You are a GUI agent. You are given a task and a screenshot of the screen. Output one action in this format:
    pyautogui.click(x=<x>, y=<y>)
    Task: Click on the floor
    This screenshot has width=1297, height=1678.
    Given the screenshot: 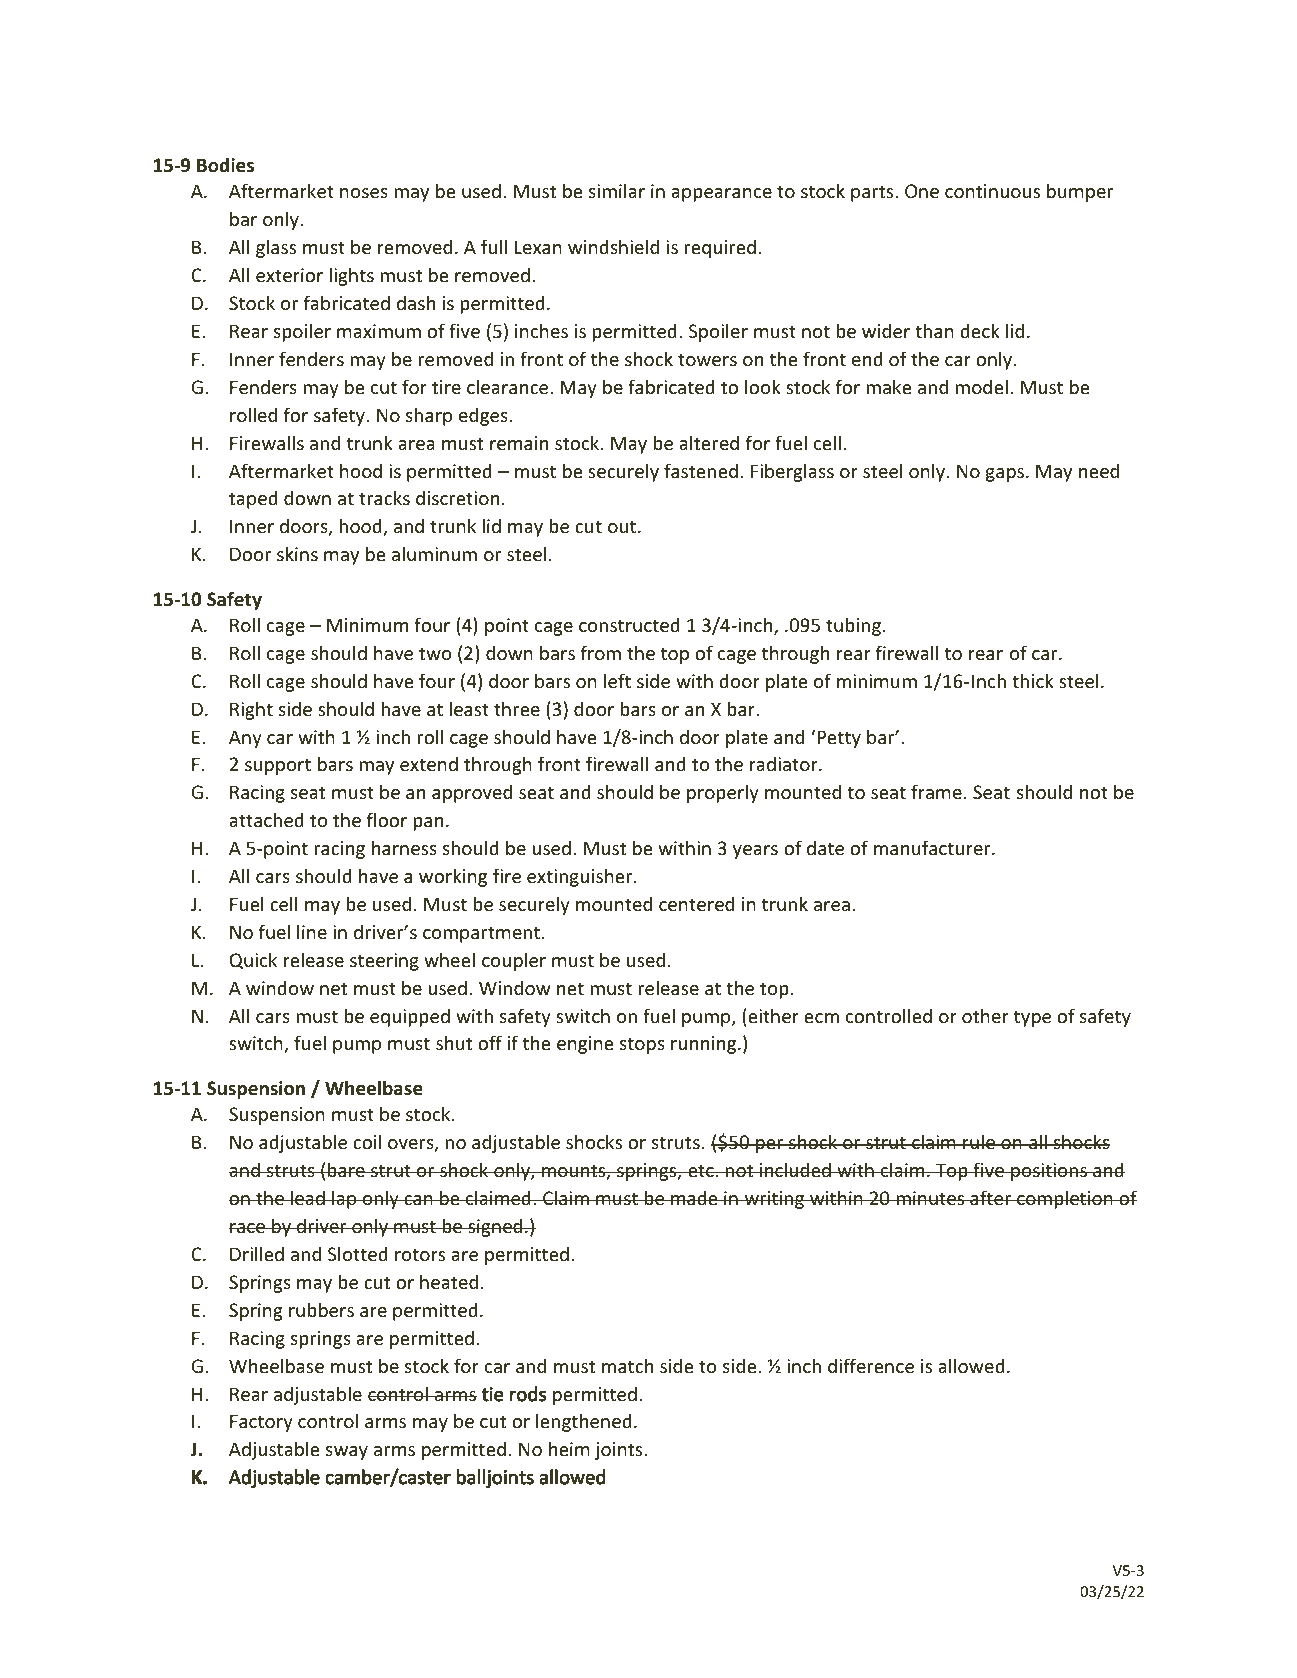 What is the action you would take?
    pyautogui.click(x=387, y=819)
